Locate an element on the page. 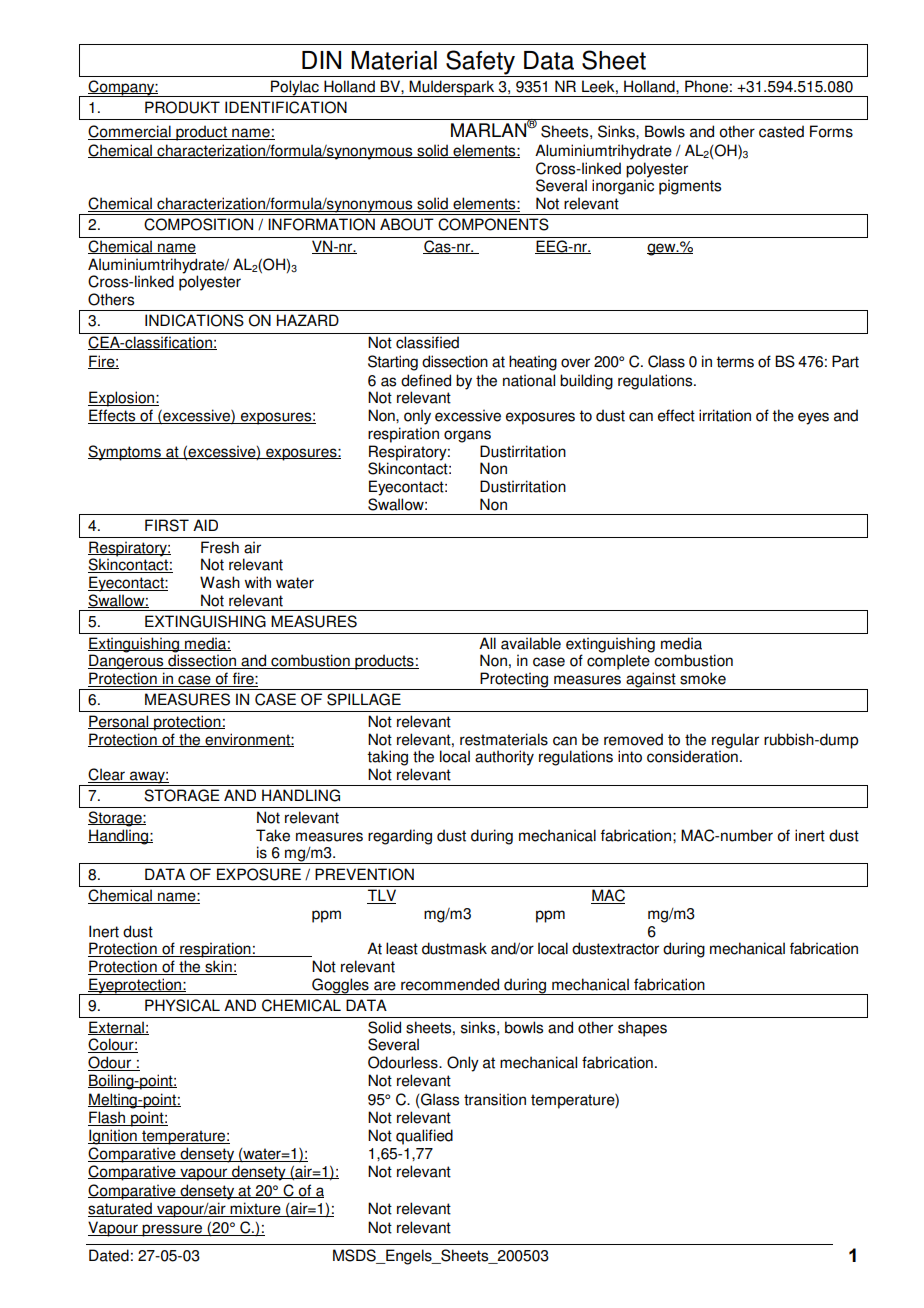 Image resolution: width=924 pixels, height=1308 pixels. qualified is located at coordinates (424, 1137).
